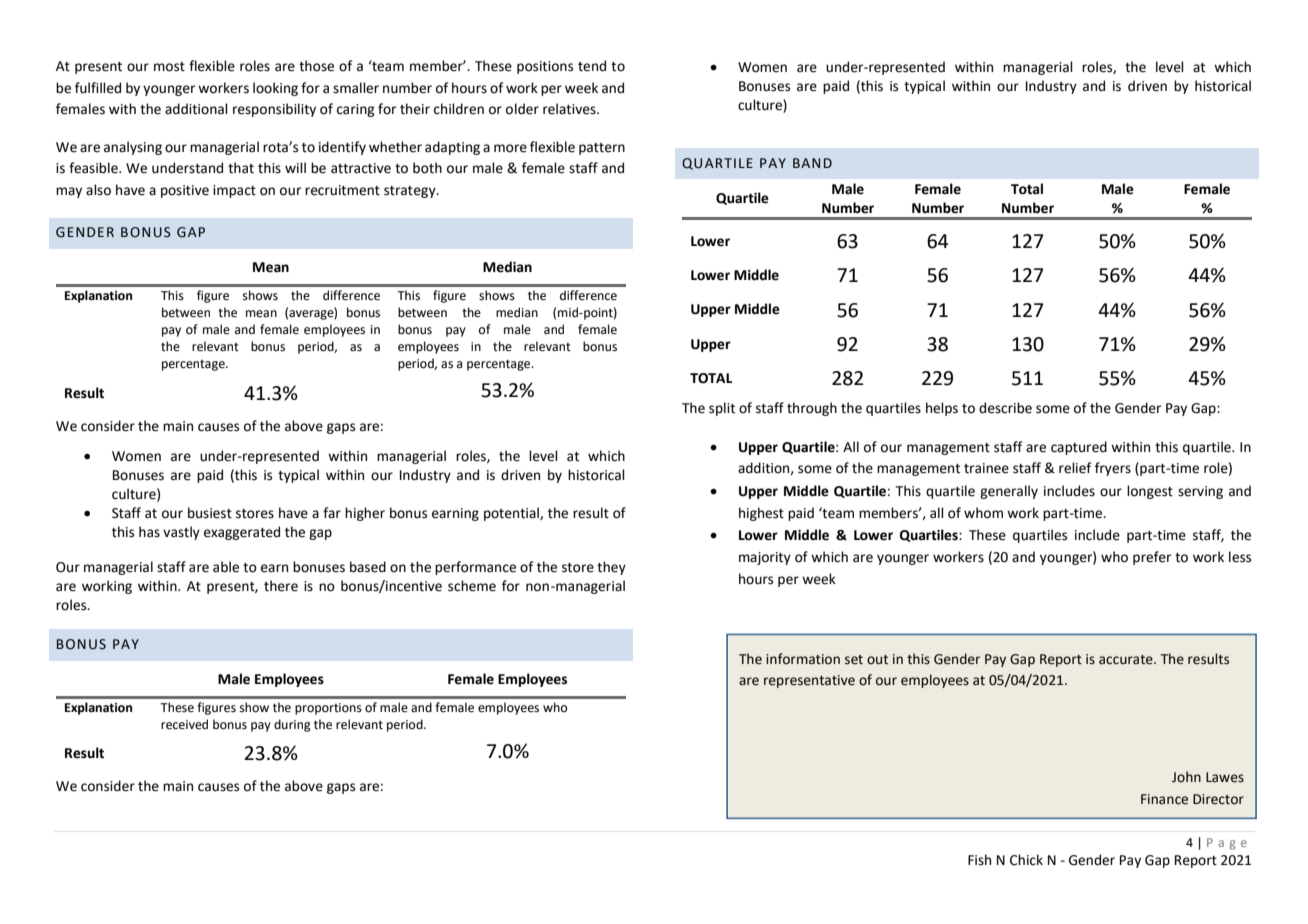  What do you see at coordinates (979, 860) in the screenshot?
I see `Fish` at bounding box center [979, 860].
